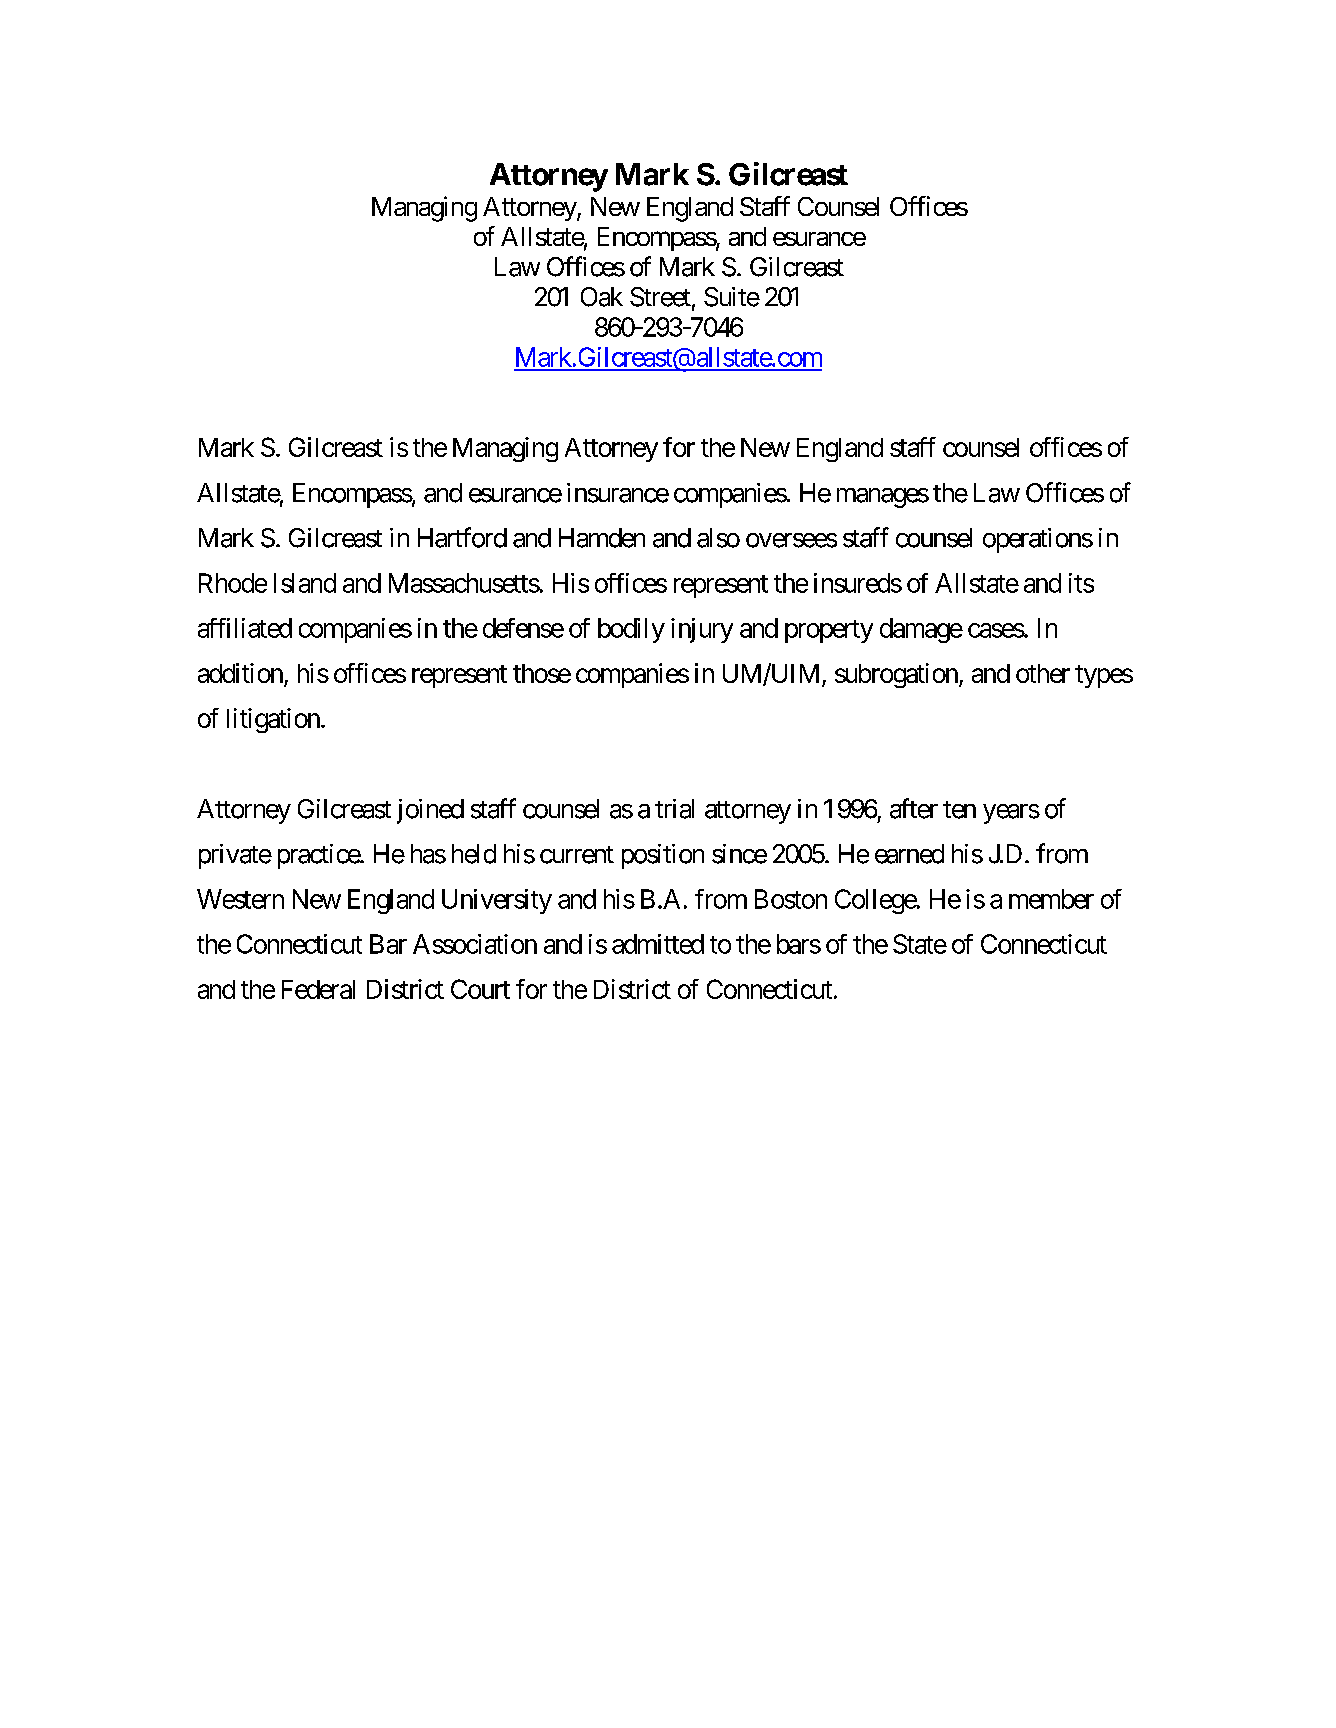  Describe the element at coordinates (462, 537) in the document. I see `Hartford` at that location.
